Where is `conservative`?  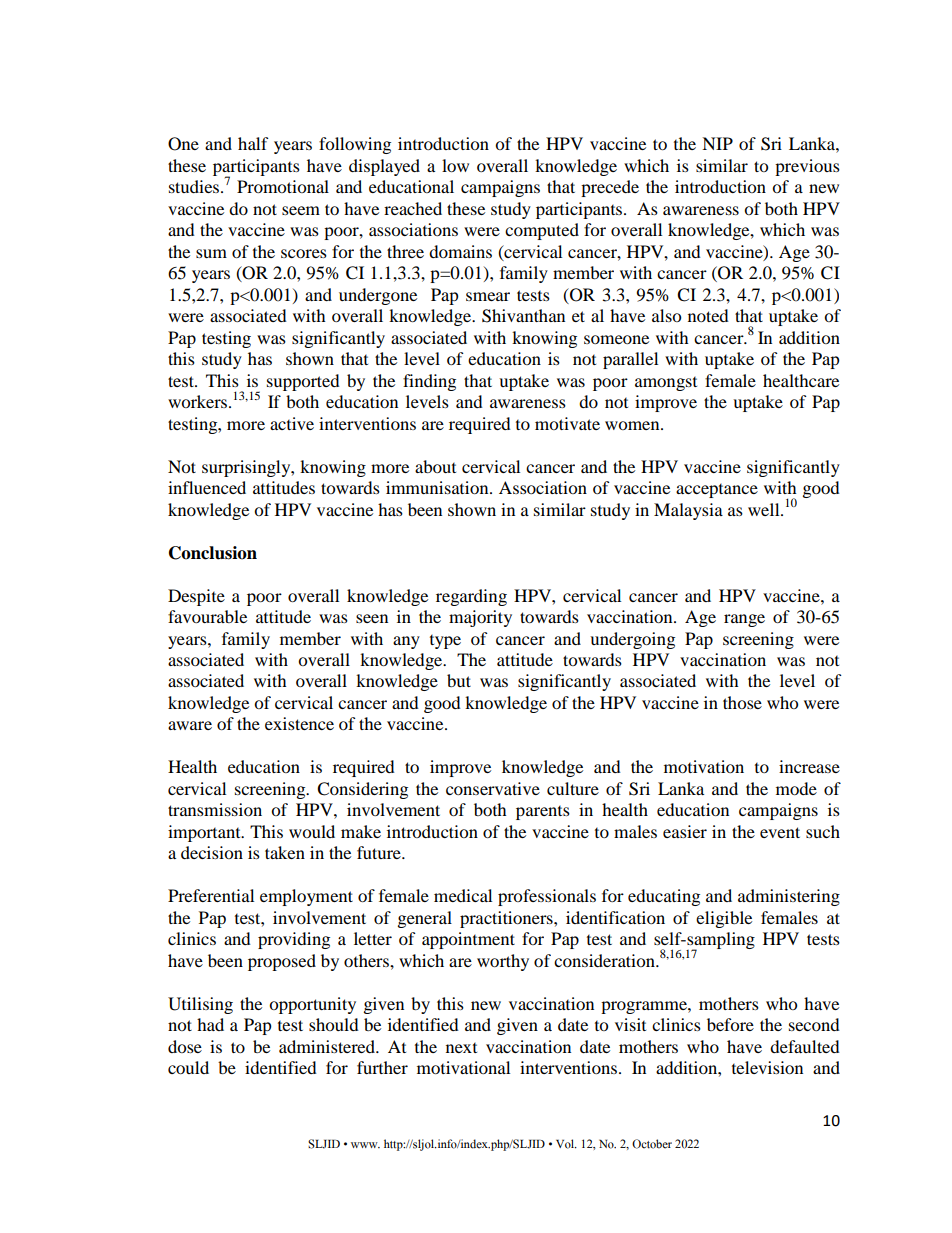
conservative is located at coordinates (493, 788).
